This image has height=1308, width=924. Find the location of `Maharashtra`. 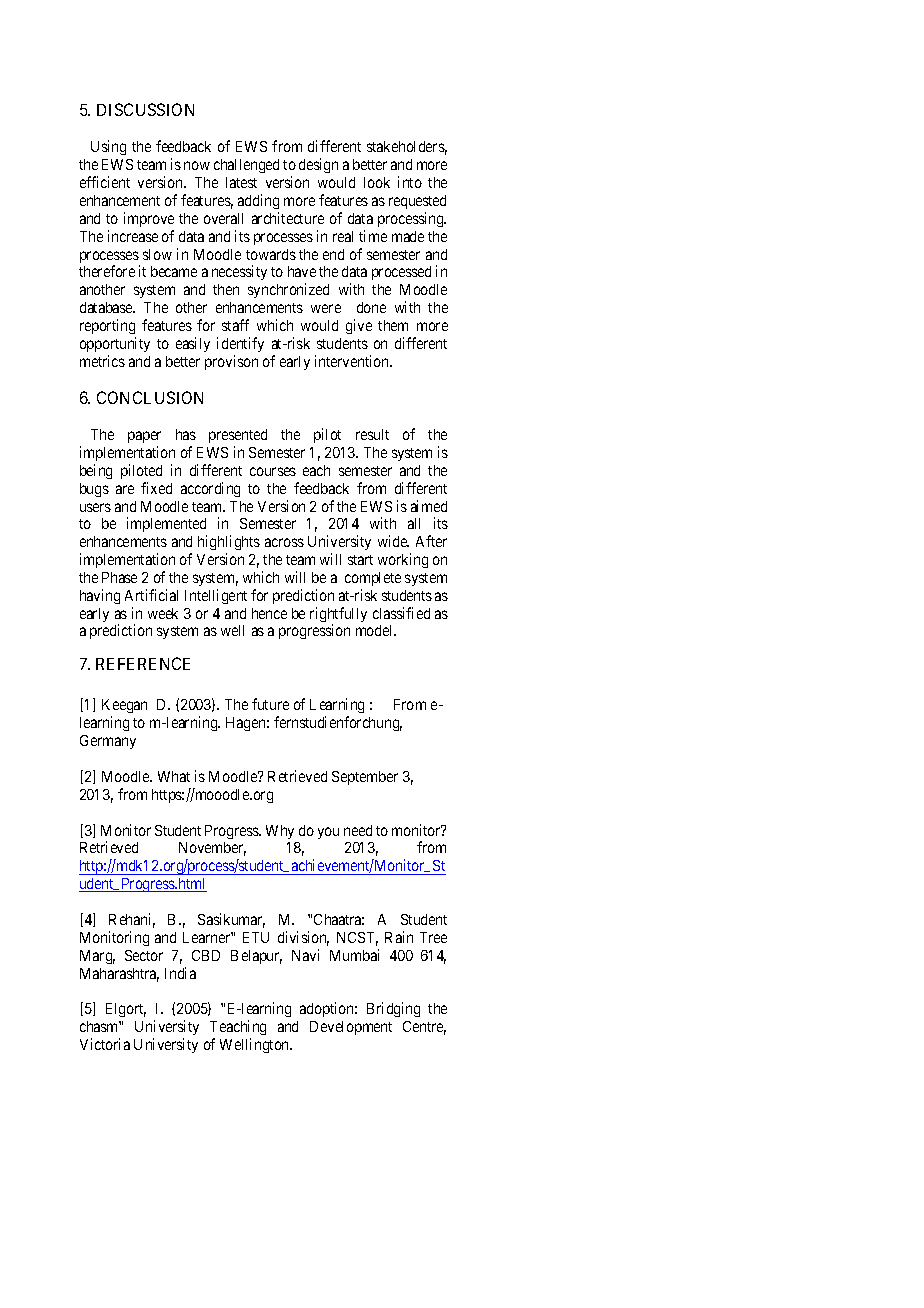

Maharashtra is located at coordinates (119, 975).
